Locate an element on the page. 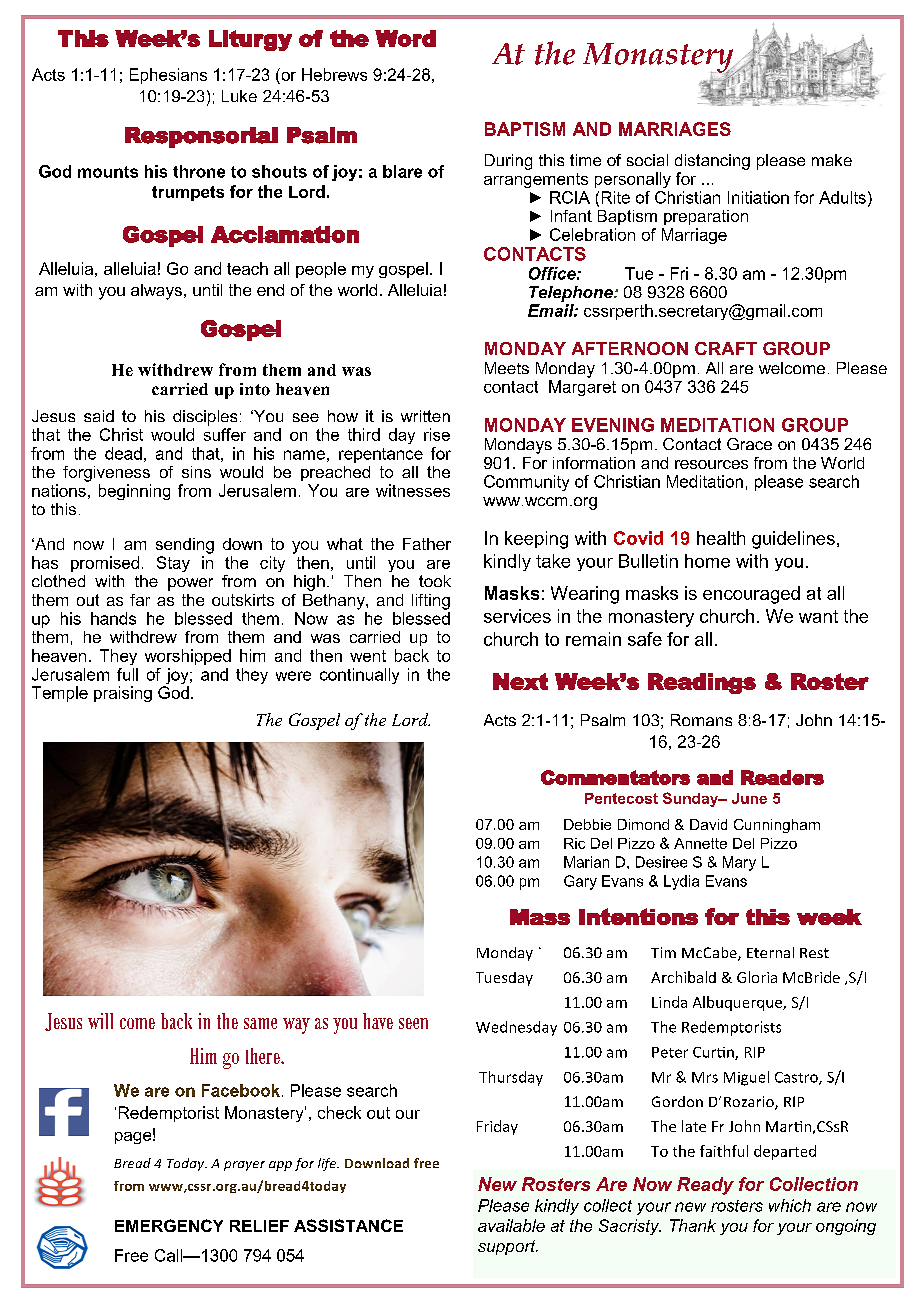  EMERGENCY is located at coordinates (169, 1225).
